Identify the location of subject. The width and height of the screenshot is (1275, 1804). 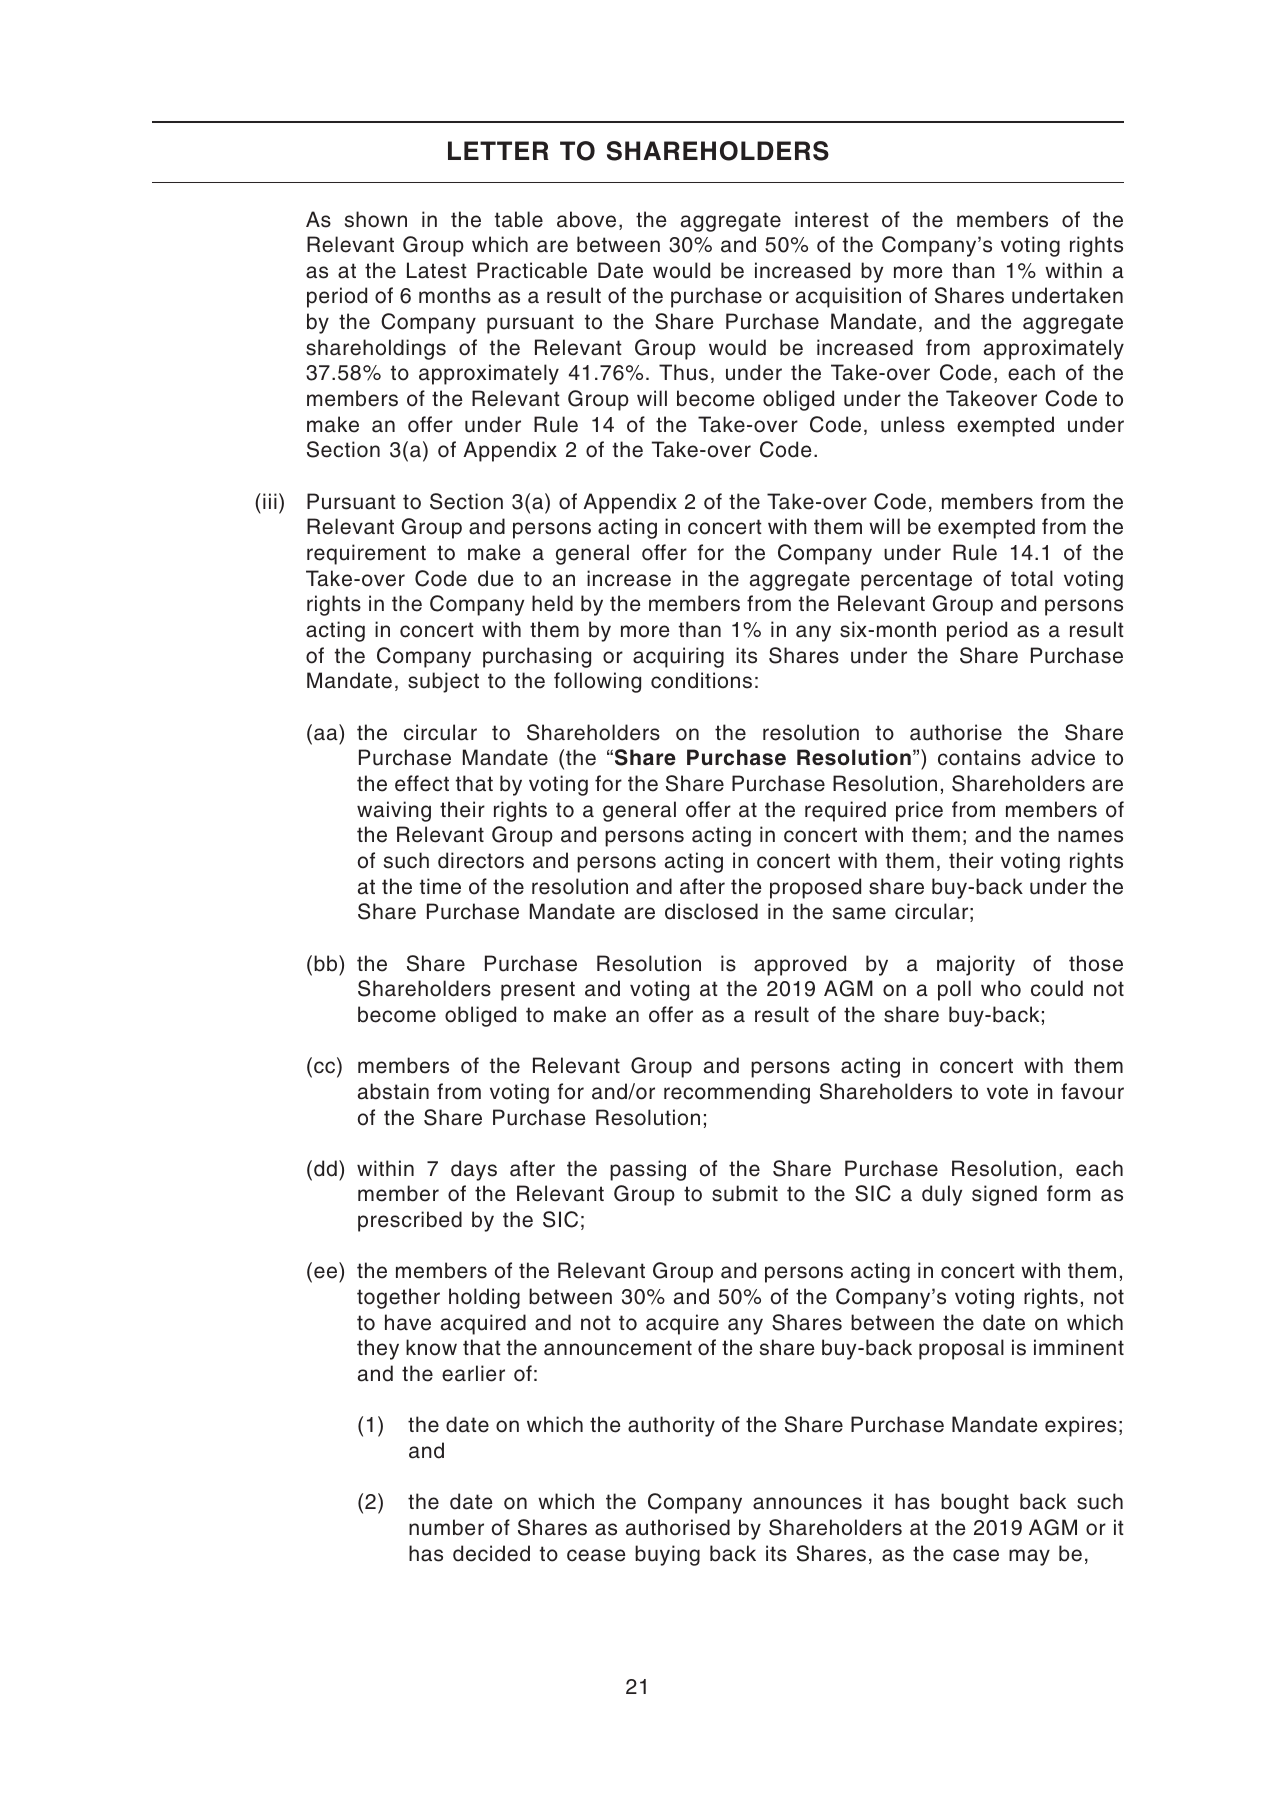
(443, 682).
